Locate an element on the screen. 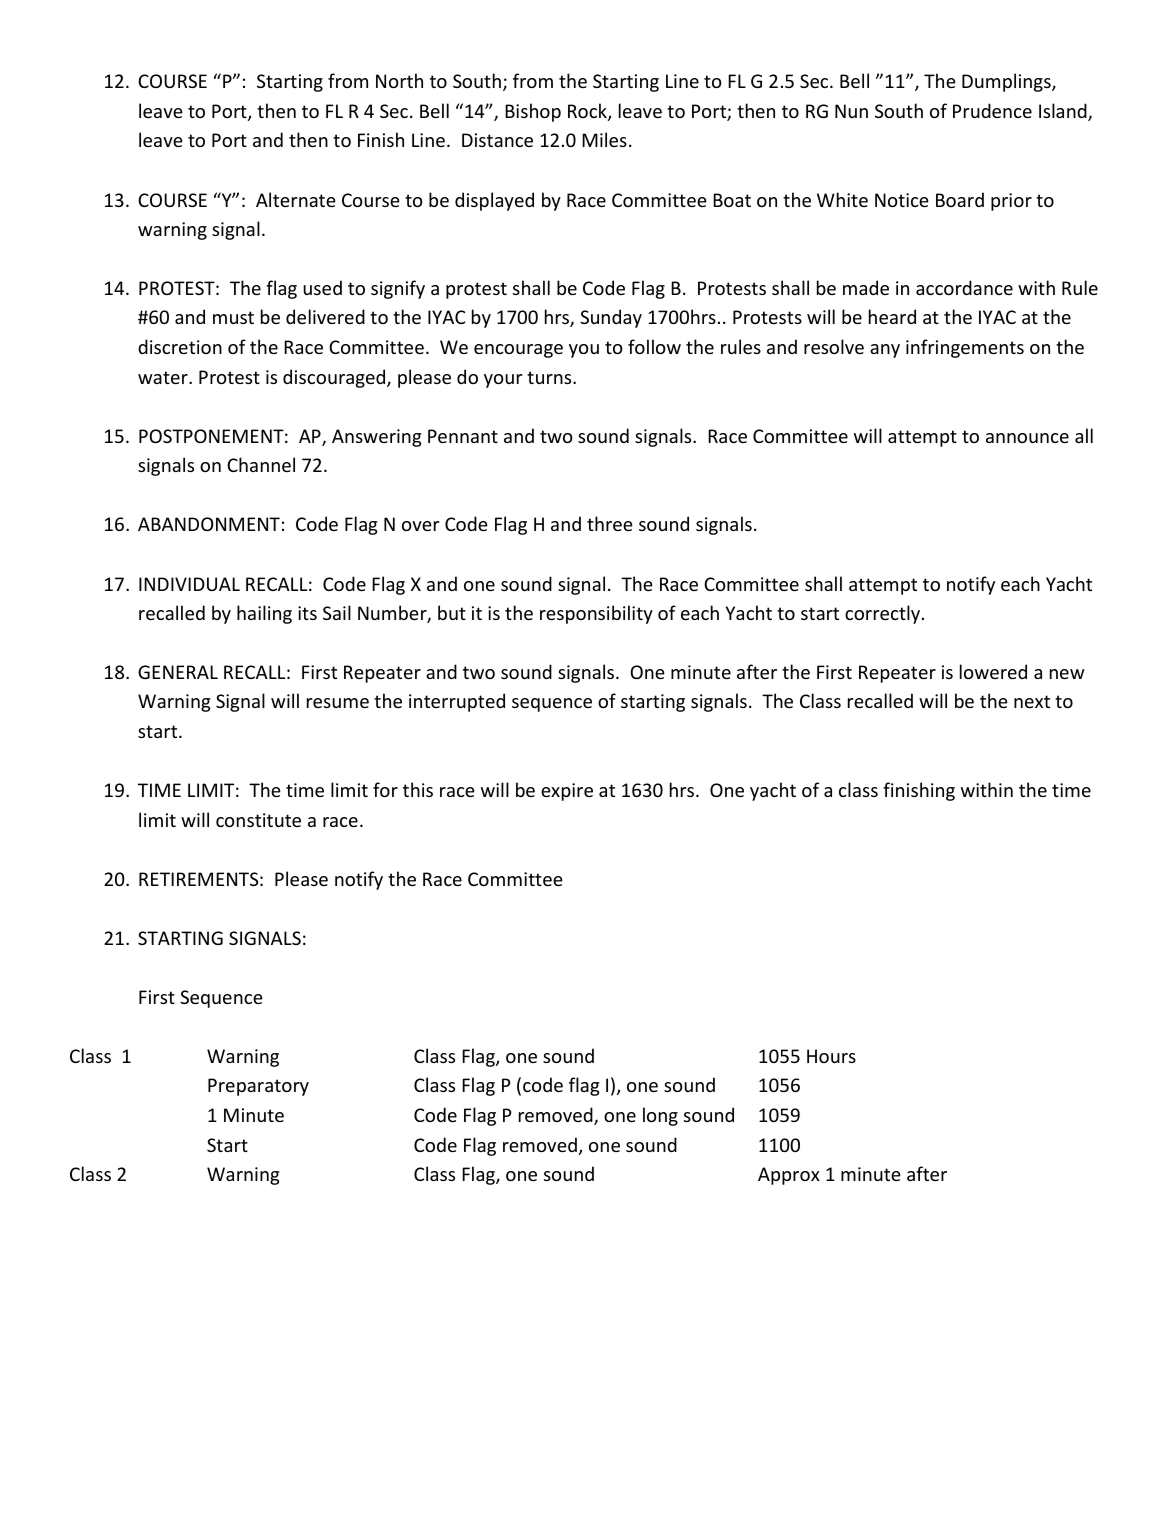  long is located at coordinates (660, 1116).
